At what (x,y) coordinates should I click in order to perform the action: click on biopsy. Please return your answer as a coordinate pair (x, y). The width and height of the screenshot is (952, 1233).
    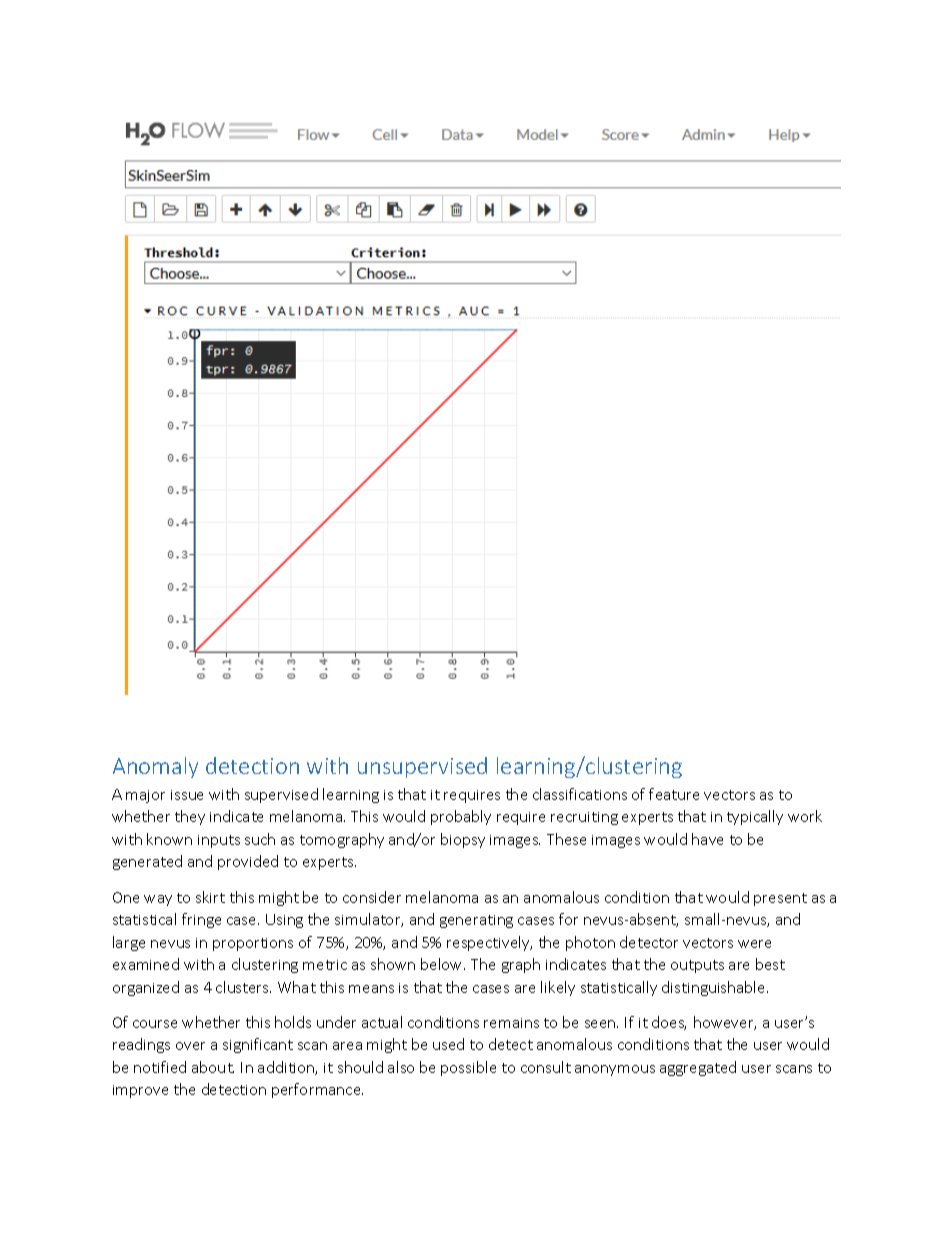
    Looking at the image, I should click on (463, 840).
